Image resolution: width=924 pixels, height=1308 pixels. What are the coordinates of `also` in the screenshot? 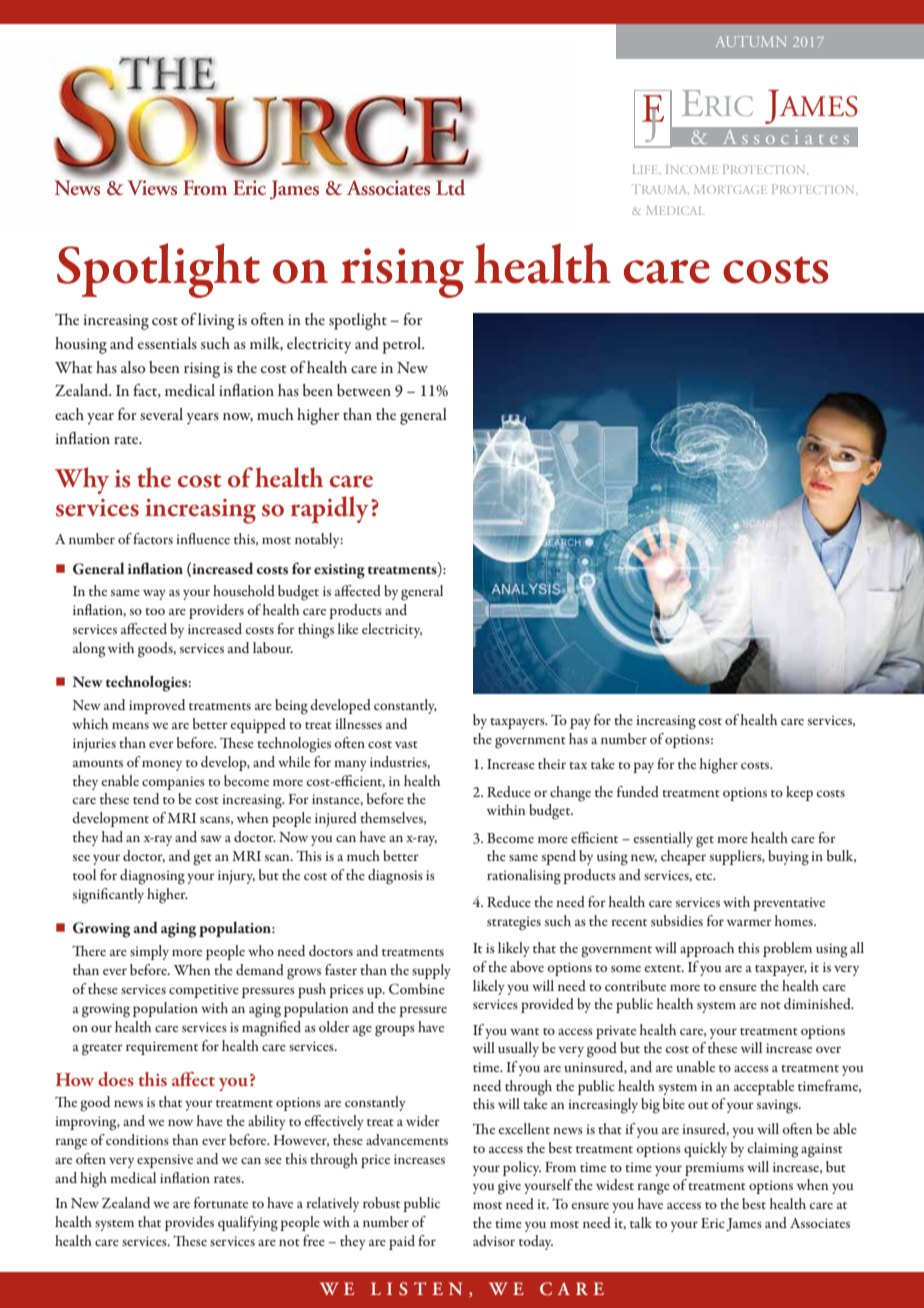 It's located at (133, 367).
